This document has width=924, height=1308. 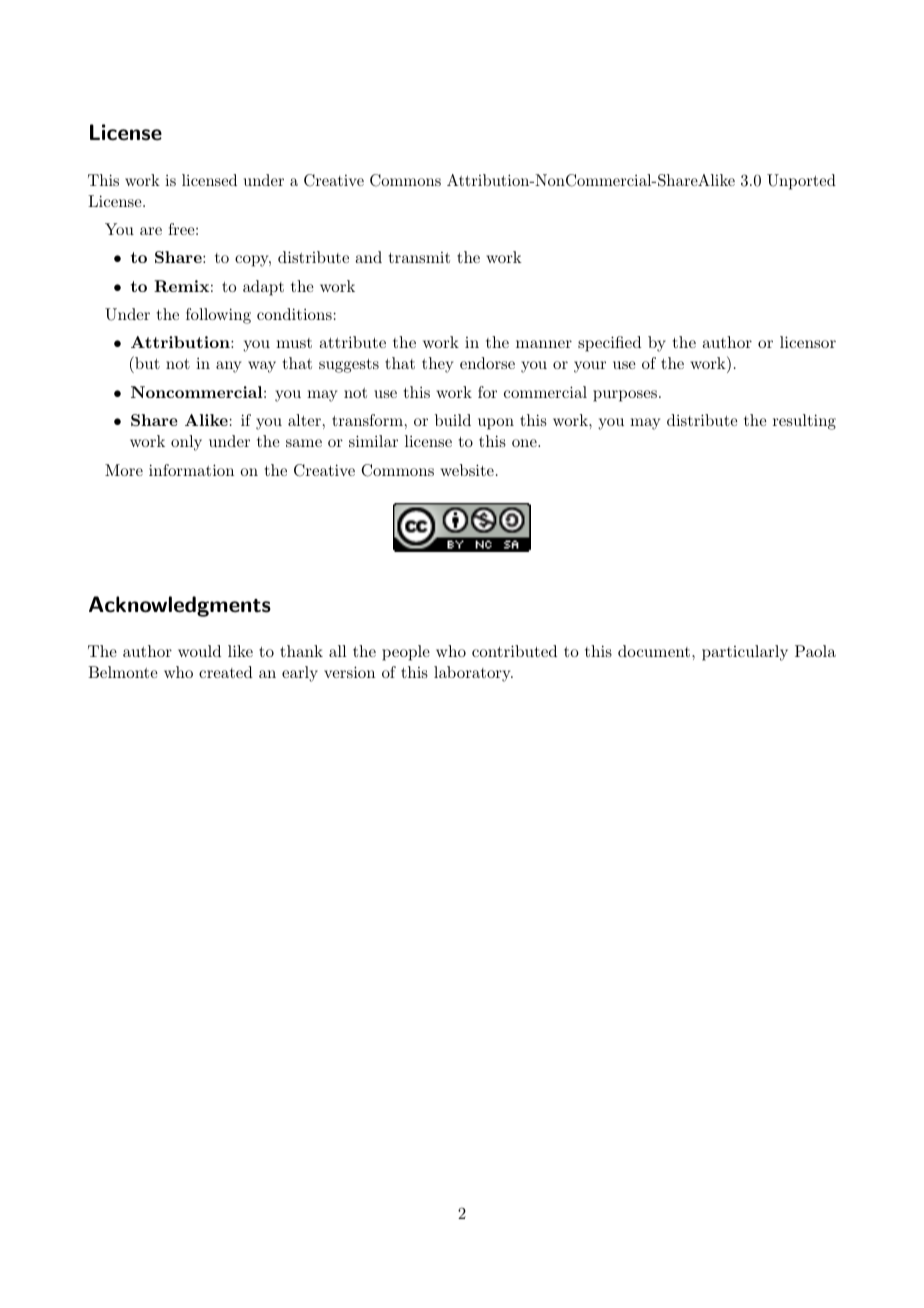 What do you see at coordinates (419, 257) in the document?
I see `transmit` at bounding box center [419, 257].
